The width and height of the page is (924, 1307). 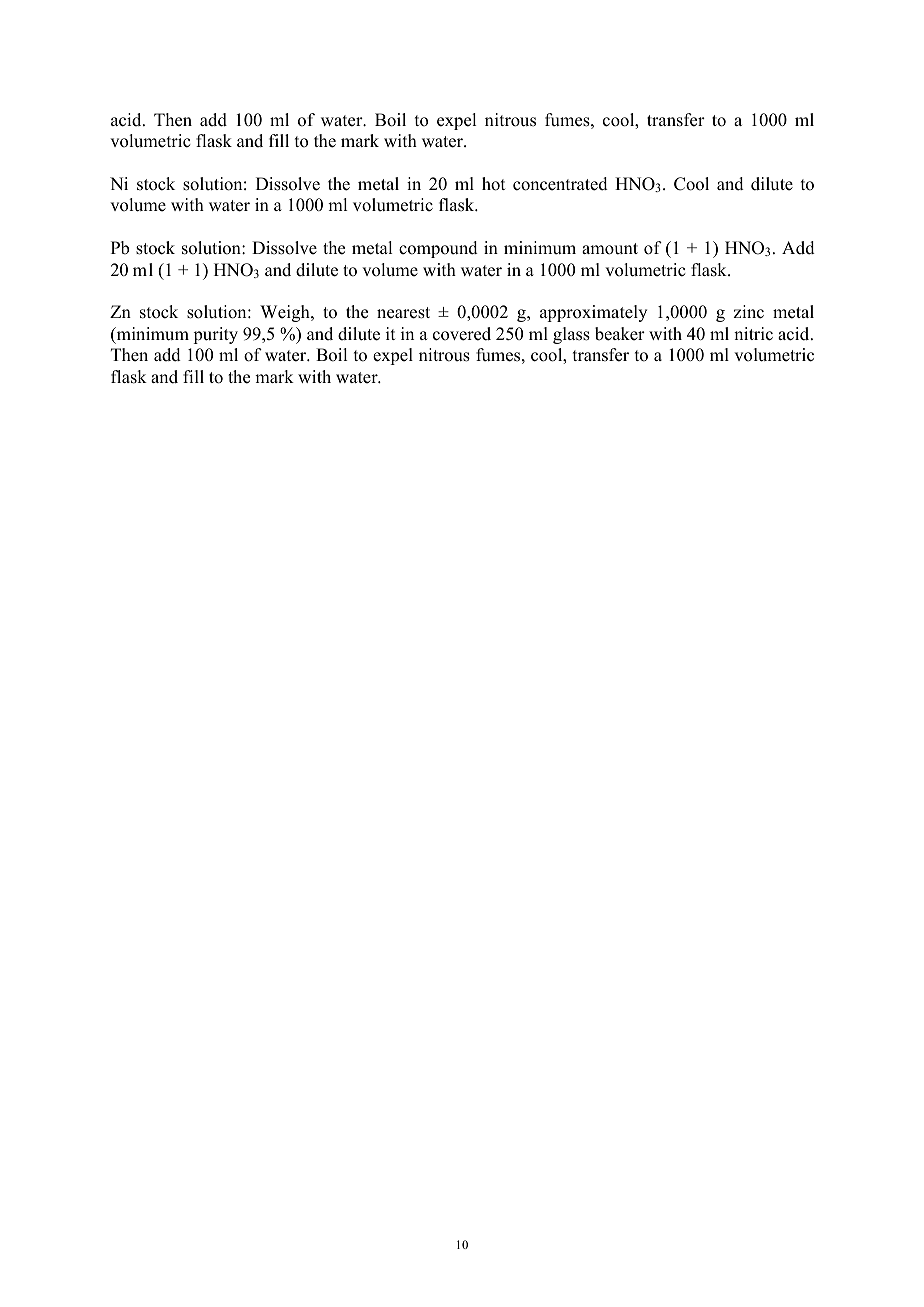 I want to click on nearest, so click(x=403, y=313).
